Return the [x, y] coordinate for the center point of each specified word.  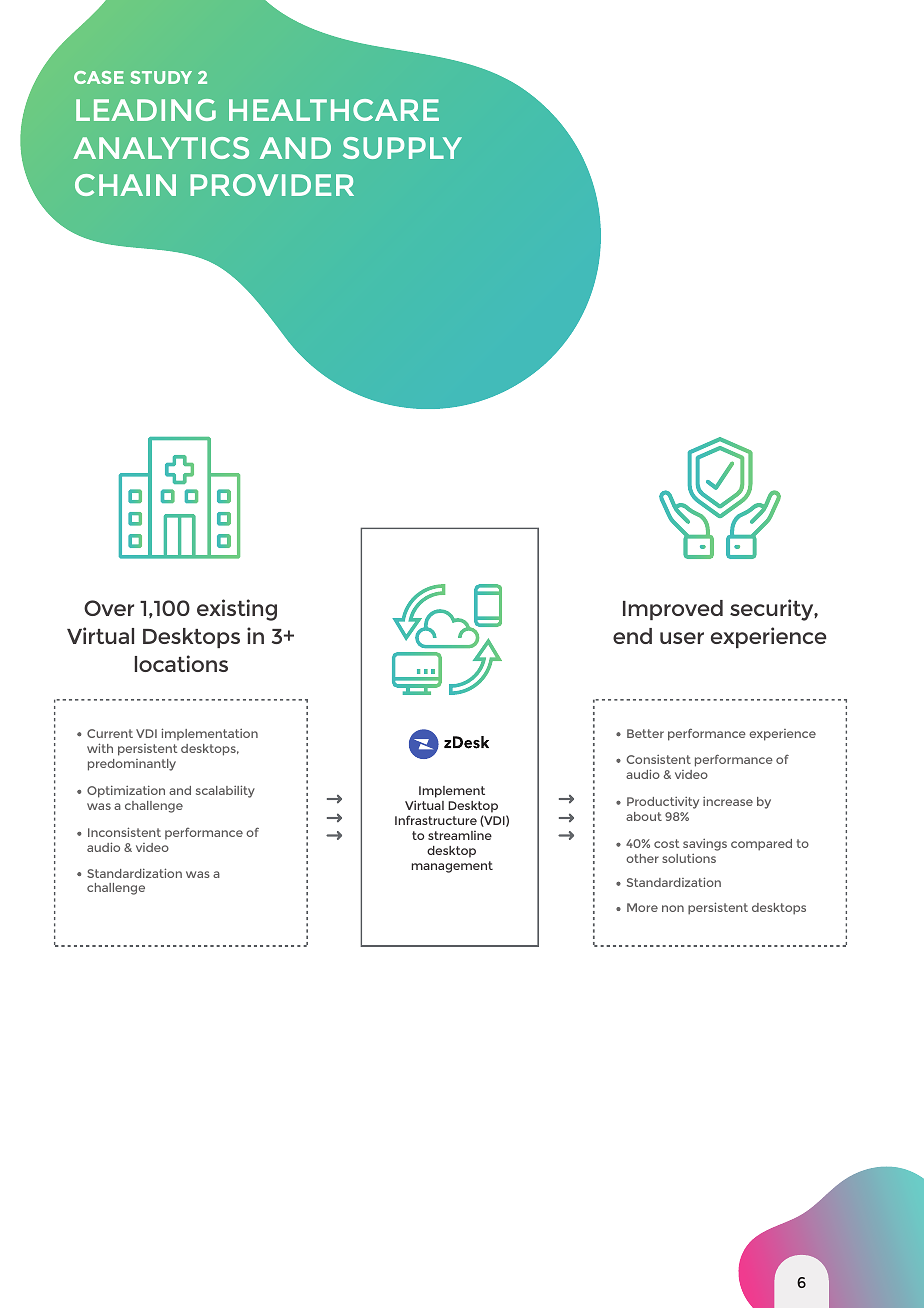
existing [237, 610]
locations [181, 663]
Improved [673, 610]
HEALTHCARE [334, 110]
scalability [225, 791]
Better [645, 733]
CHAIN [125, 185]
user [682, 638]
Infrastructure [436, 820]
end [632, 636]
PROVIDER [272, 185]
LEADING [146, 110]
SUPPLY [402, 148]
